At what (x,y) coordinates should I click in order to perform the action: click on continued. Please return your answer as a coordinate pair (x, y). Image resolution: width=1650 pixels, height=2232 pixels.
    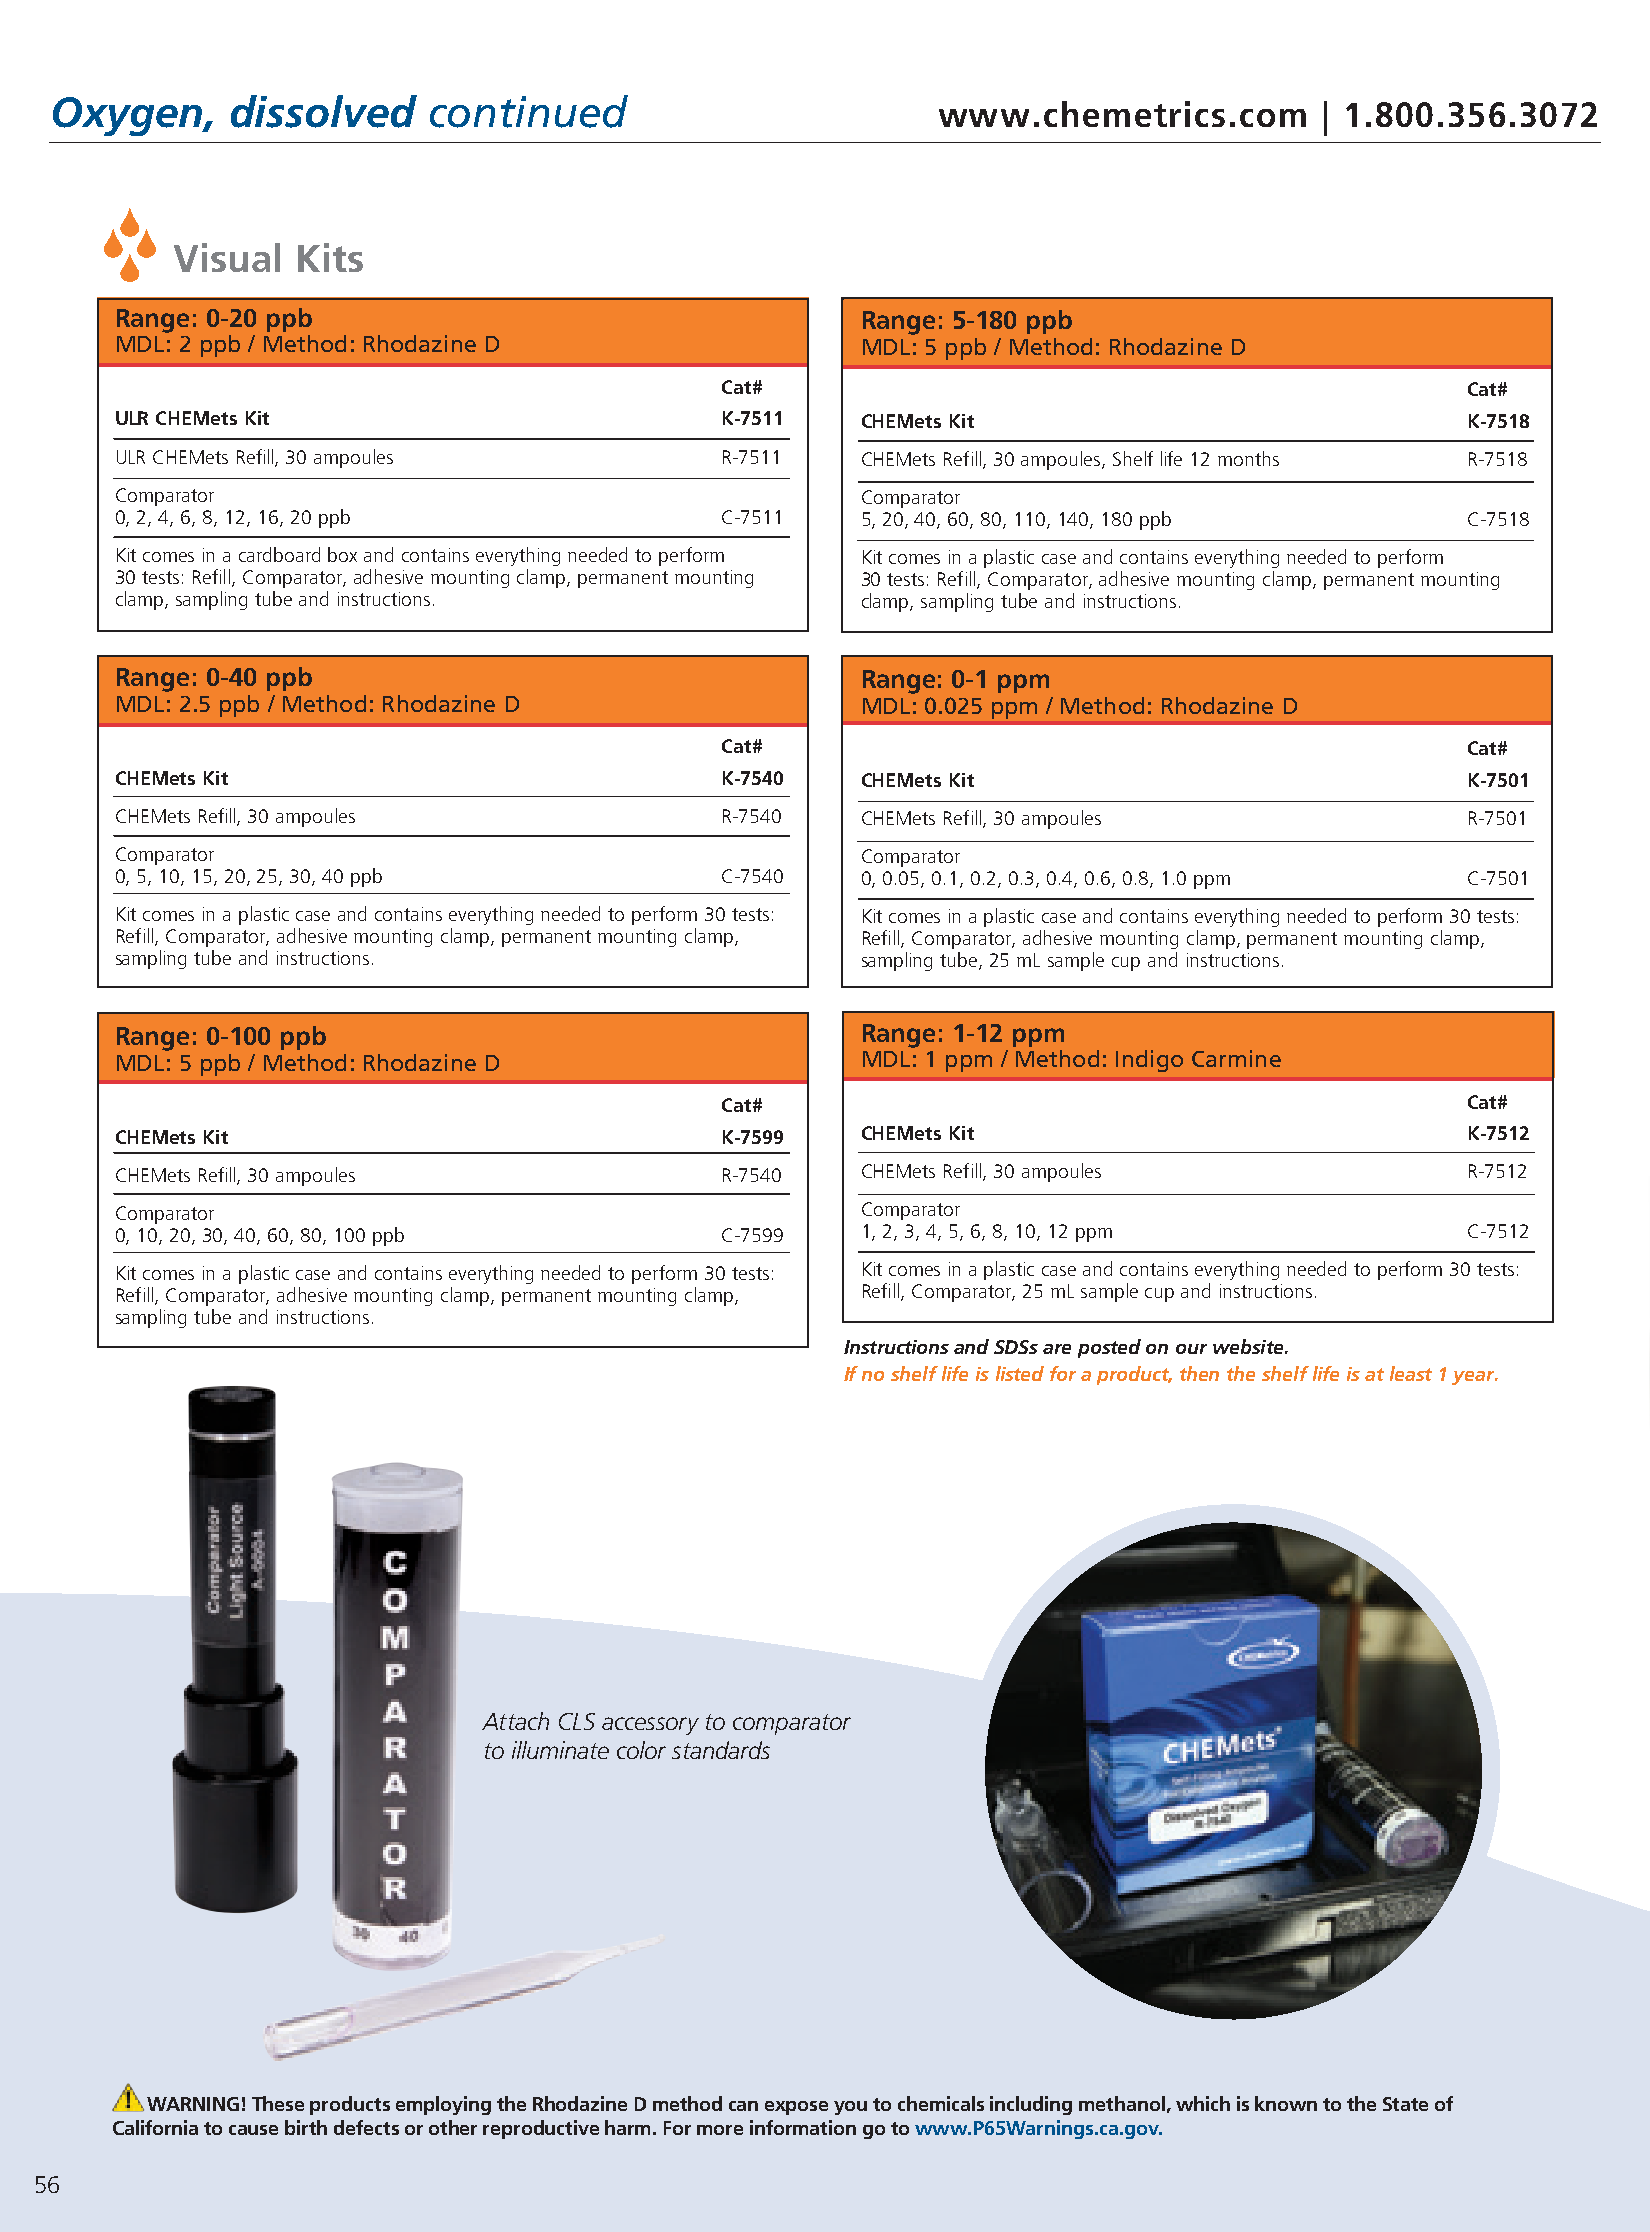
    Looking at the image, I should click on (529, 111).
